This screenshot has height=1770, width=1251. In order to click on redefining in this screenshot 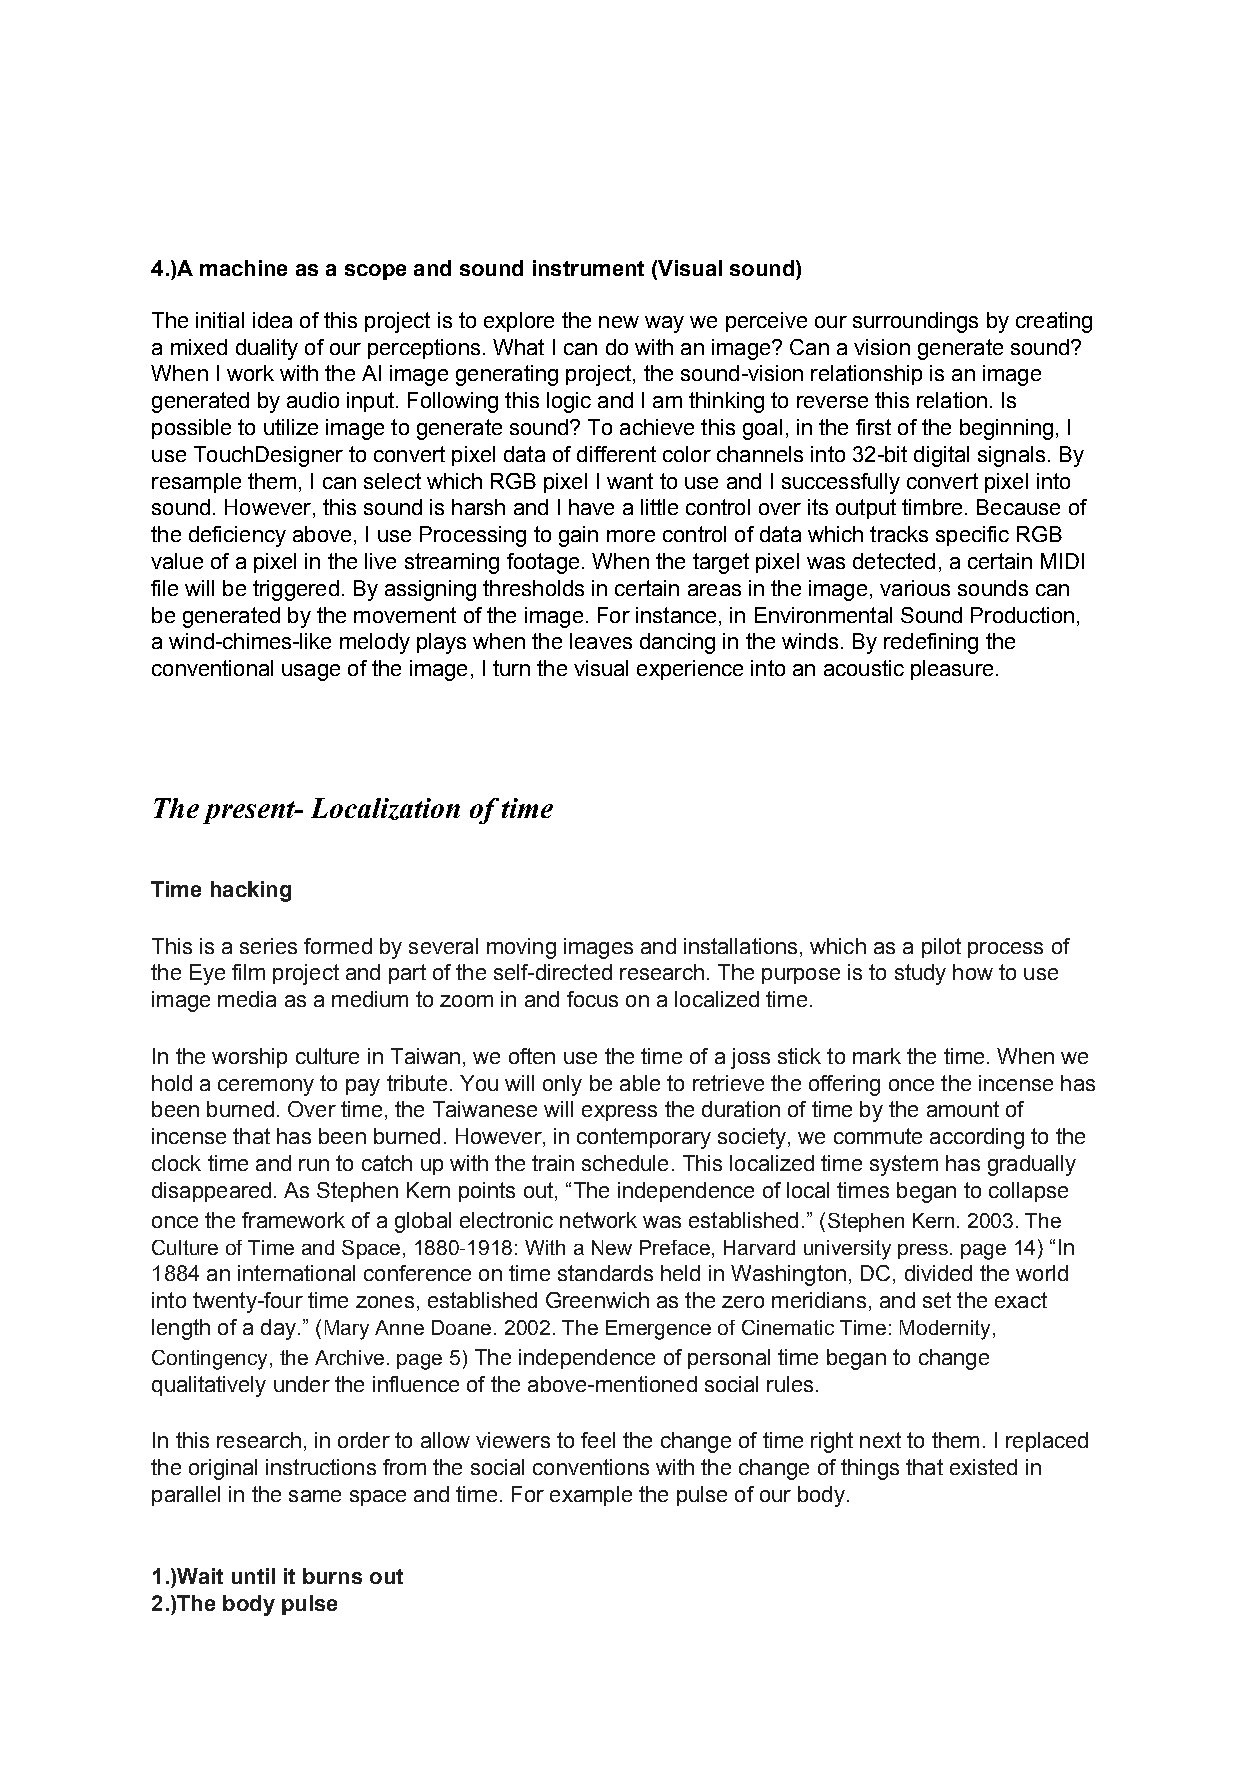, I will do `click(931, 643)`.
